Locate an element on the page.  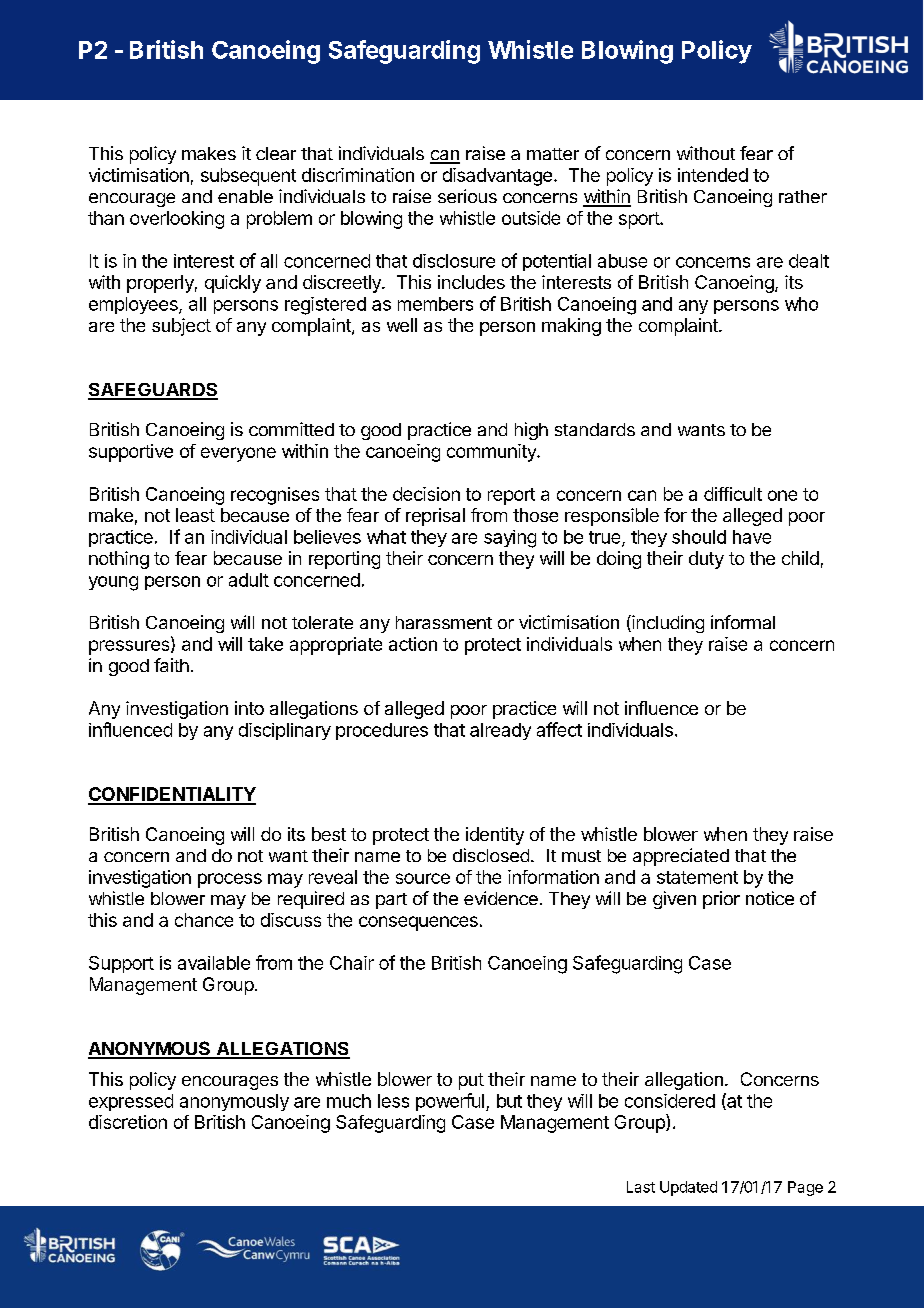
discretion is located at coordinates (128, 1122).
